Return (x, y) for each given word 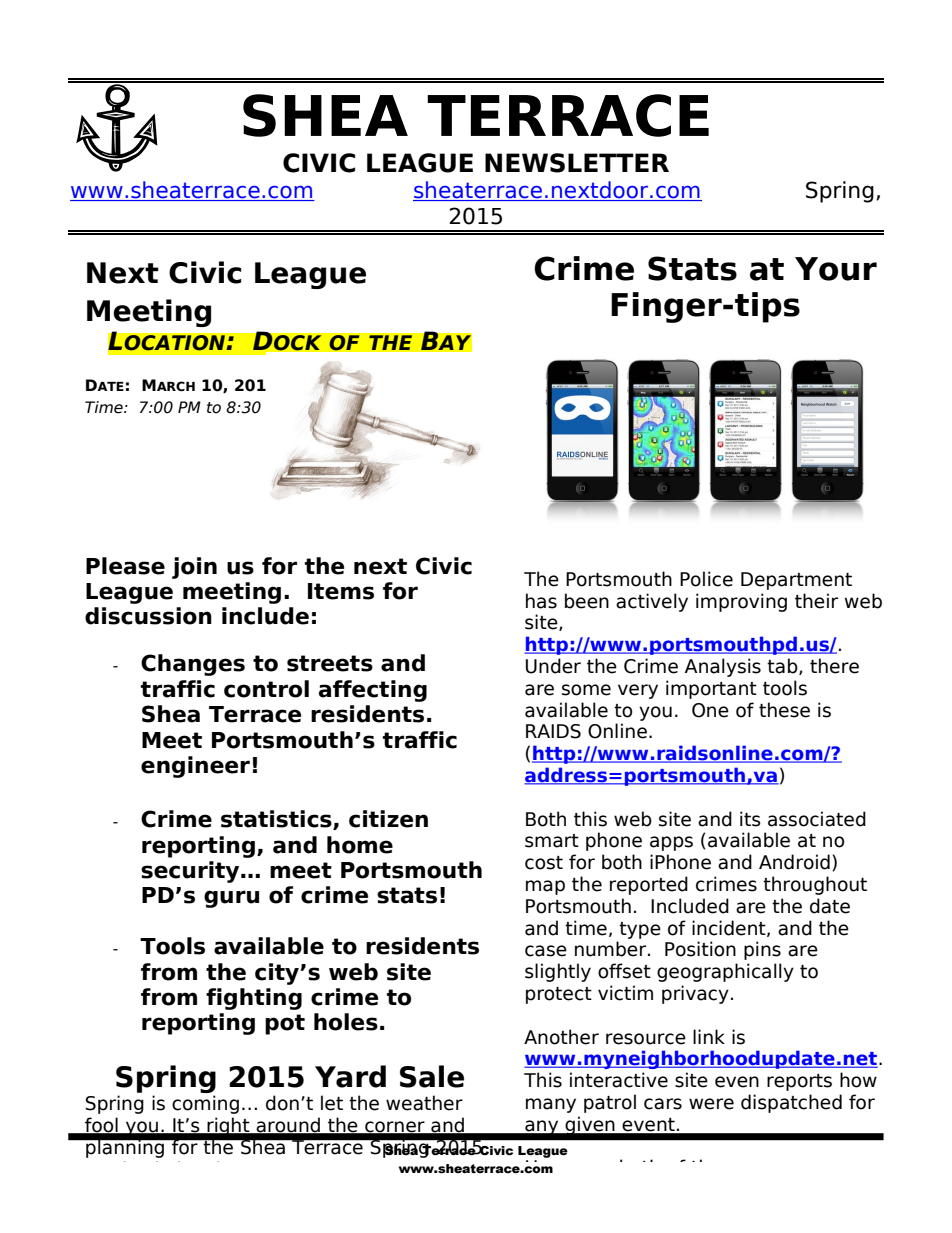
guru (231, 899)
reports (799, 1082)
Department (796, 581)
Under (553, 666)
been (587, 601)
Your (836, 269)
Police (706, 579)
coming (205, 1104)
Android (794, 862)
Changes (193, 665)
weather (424, 1103)
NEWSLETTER (577, 163)
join (194, 568)
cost (544, 863)
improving (741, 602)
